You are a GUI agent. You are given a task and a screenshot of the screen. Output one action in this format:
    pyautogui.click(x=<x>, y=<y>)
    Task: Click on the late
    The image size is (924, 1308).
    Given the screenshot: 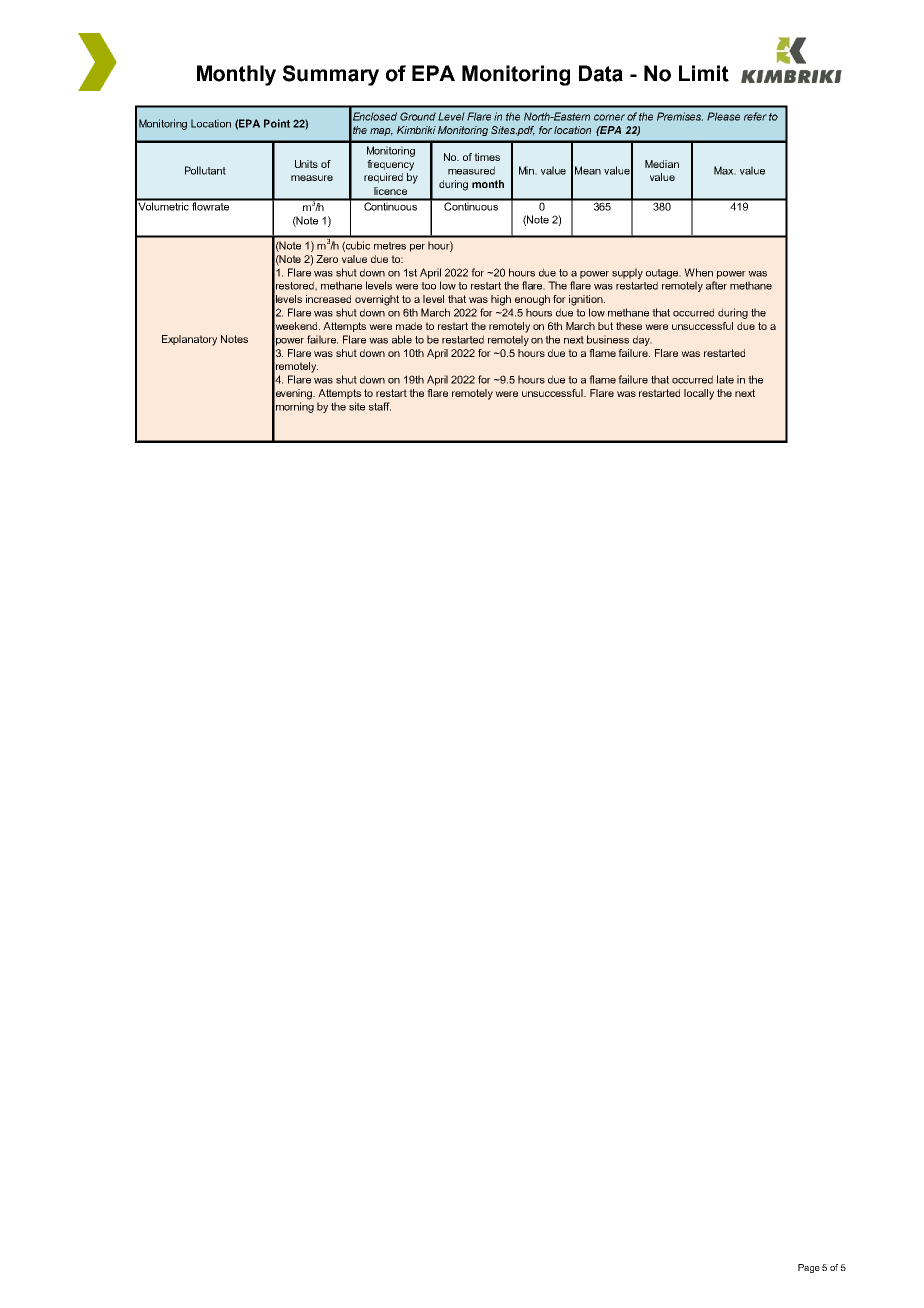 What is the action you would take?
    pyautogui.click(x=725, y=379)
